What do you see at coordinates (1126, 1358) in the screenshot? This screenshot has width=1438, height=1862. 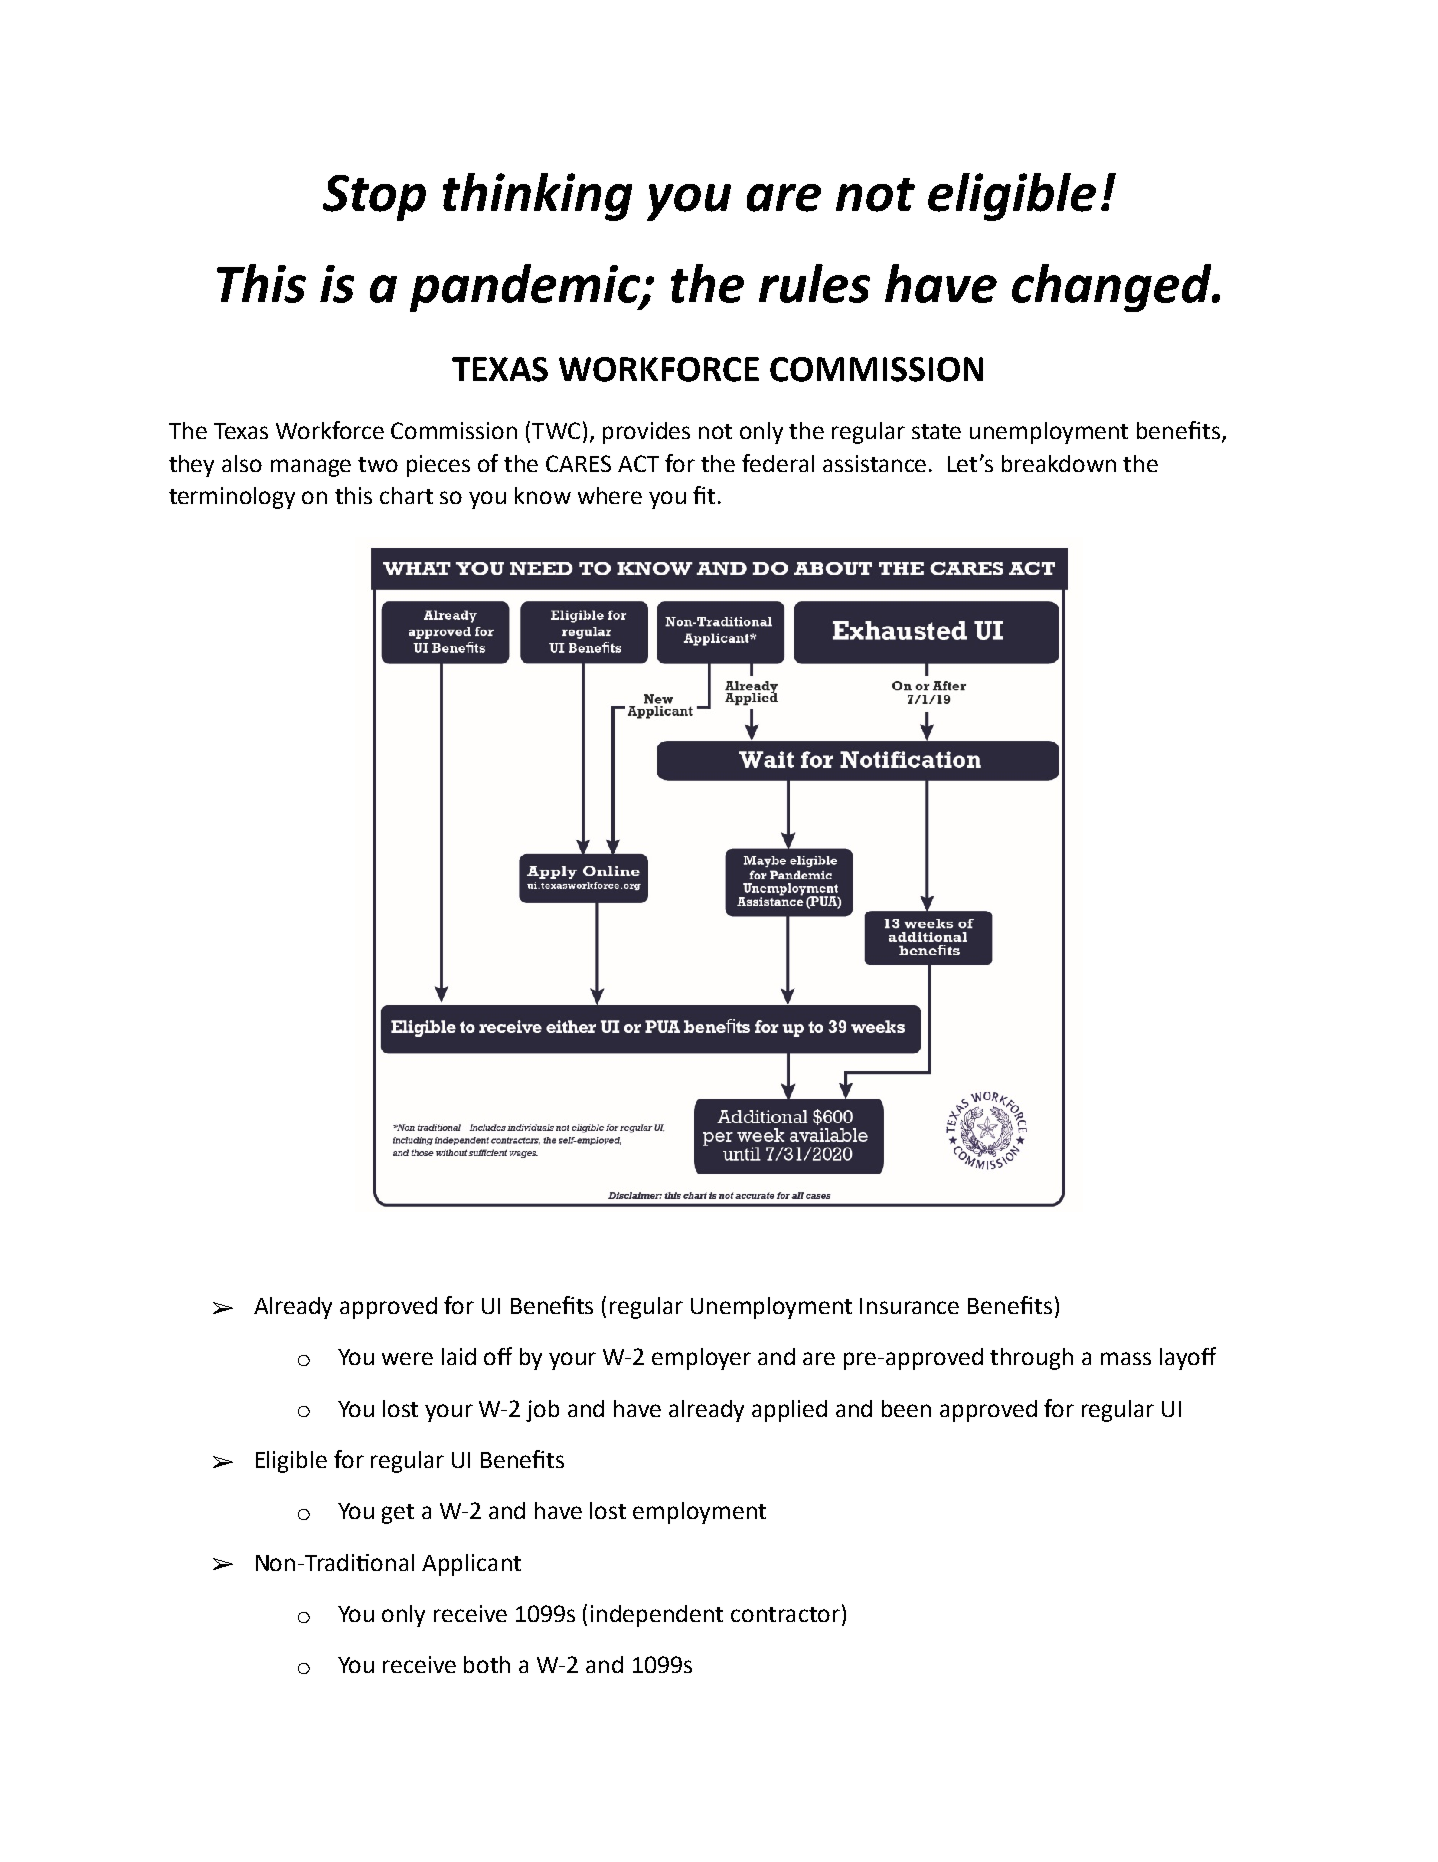 I see `mass` at bounding box center [1126, 1358].
